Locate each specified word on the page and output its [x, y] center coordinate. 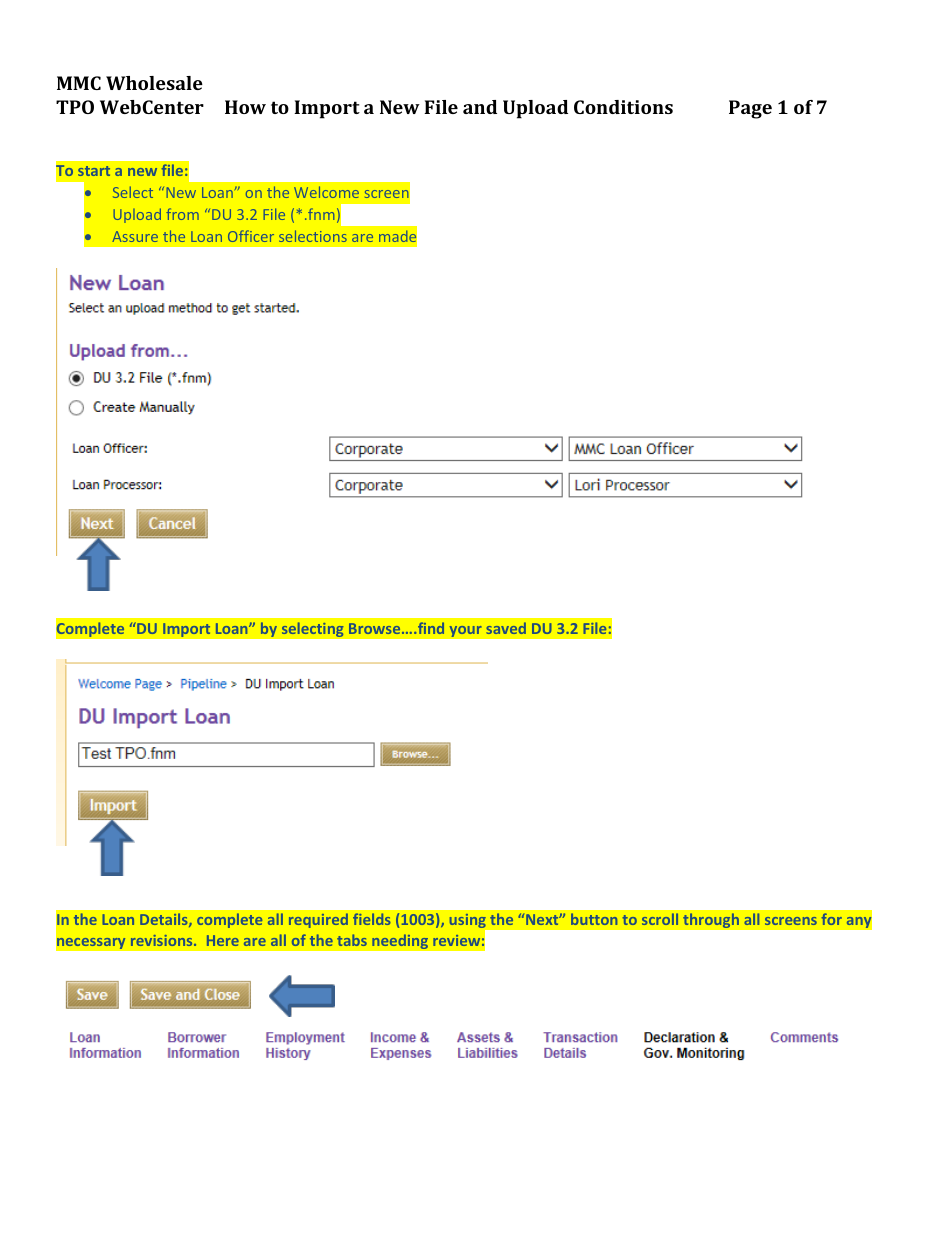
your [465, 631]
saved [506, 628]
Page [750, 109]
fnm [321, 214]
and [480, 107]
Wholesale [154, 83]
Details [165, 920]
